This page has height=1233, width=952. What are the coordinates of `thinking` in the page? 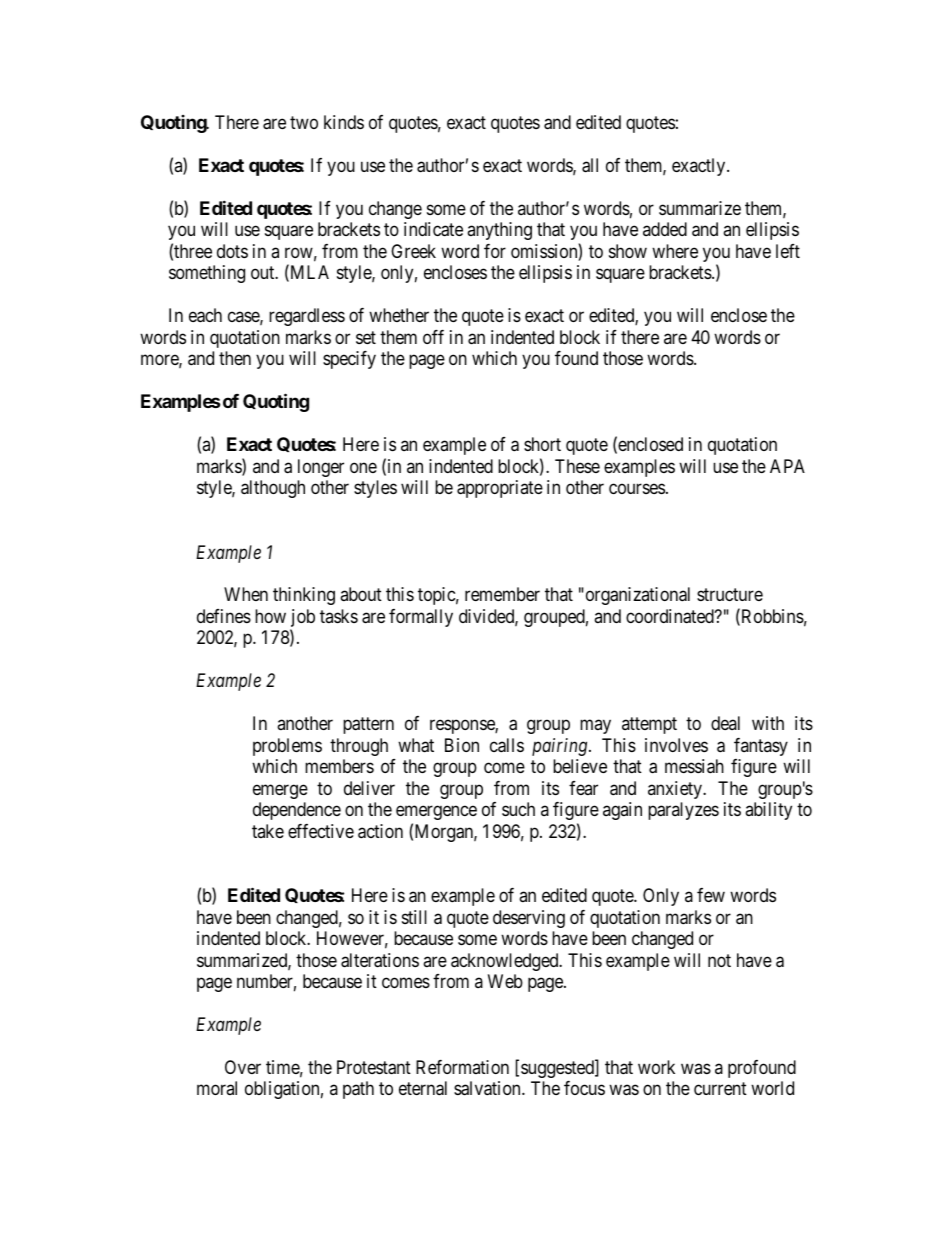 It's located at (304, 596).
